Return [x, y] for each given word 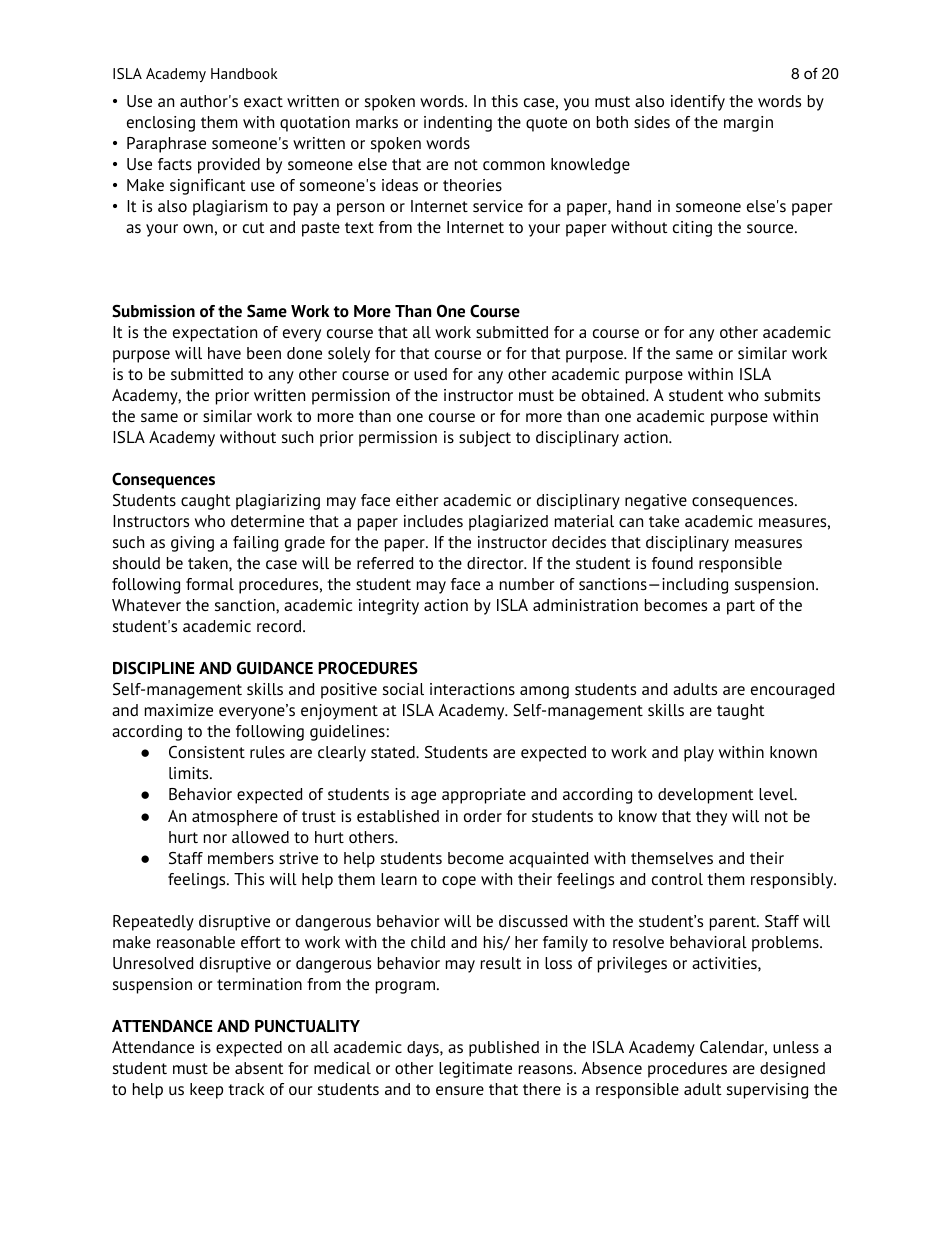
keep [206, 1091]
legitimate [475, 1070]
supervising [767, 1091]
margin [748, 124]
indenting [458, 124]
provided [229, 166]
